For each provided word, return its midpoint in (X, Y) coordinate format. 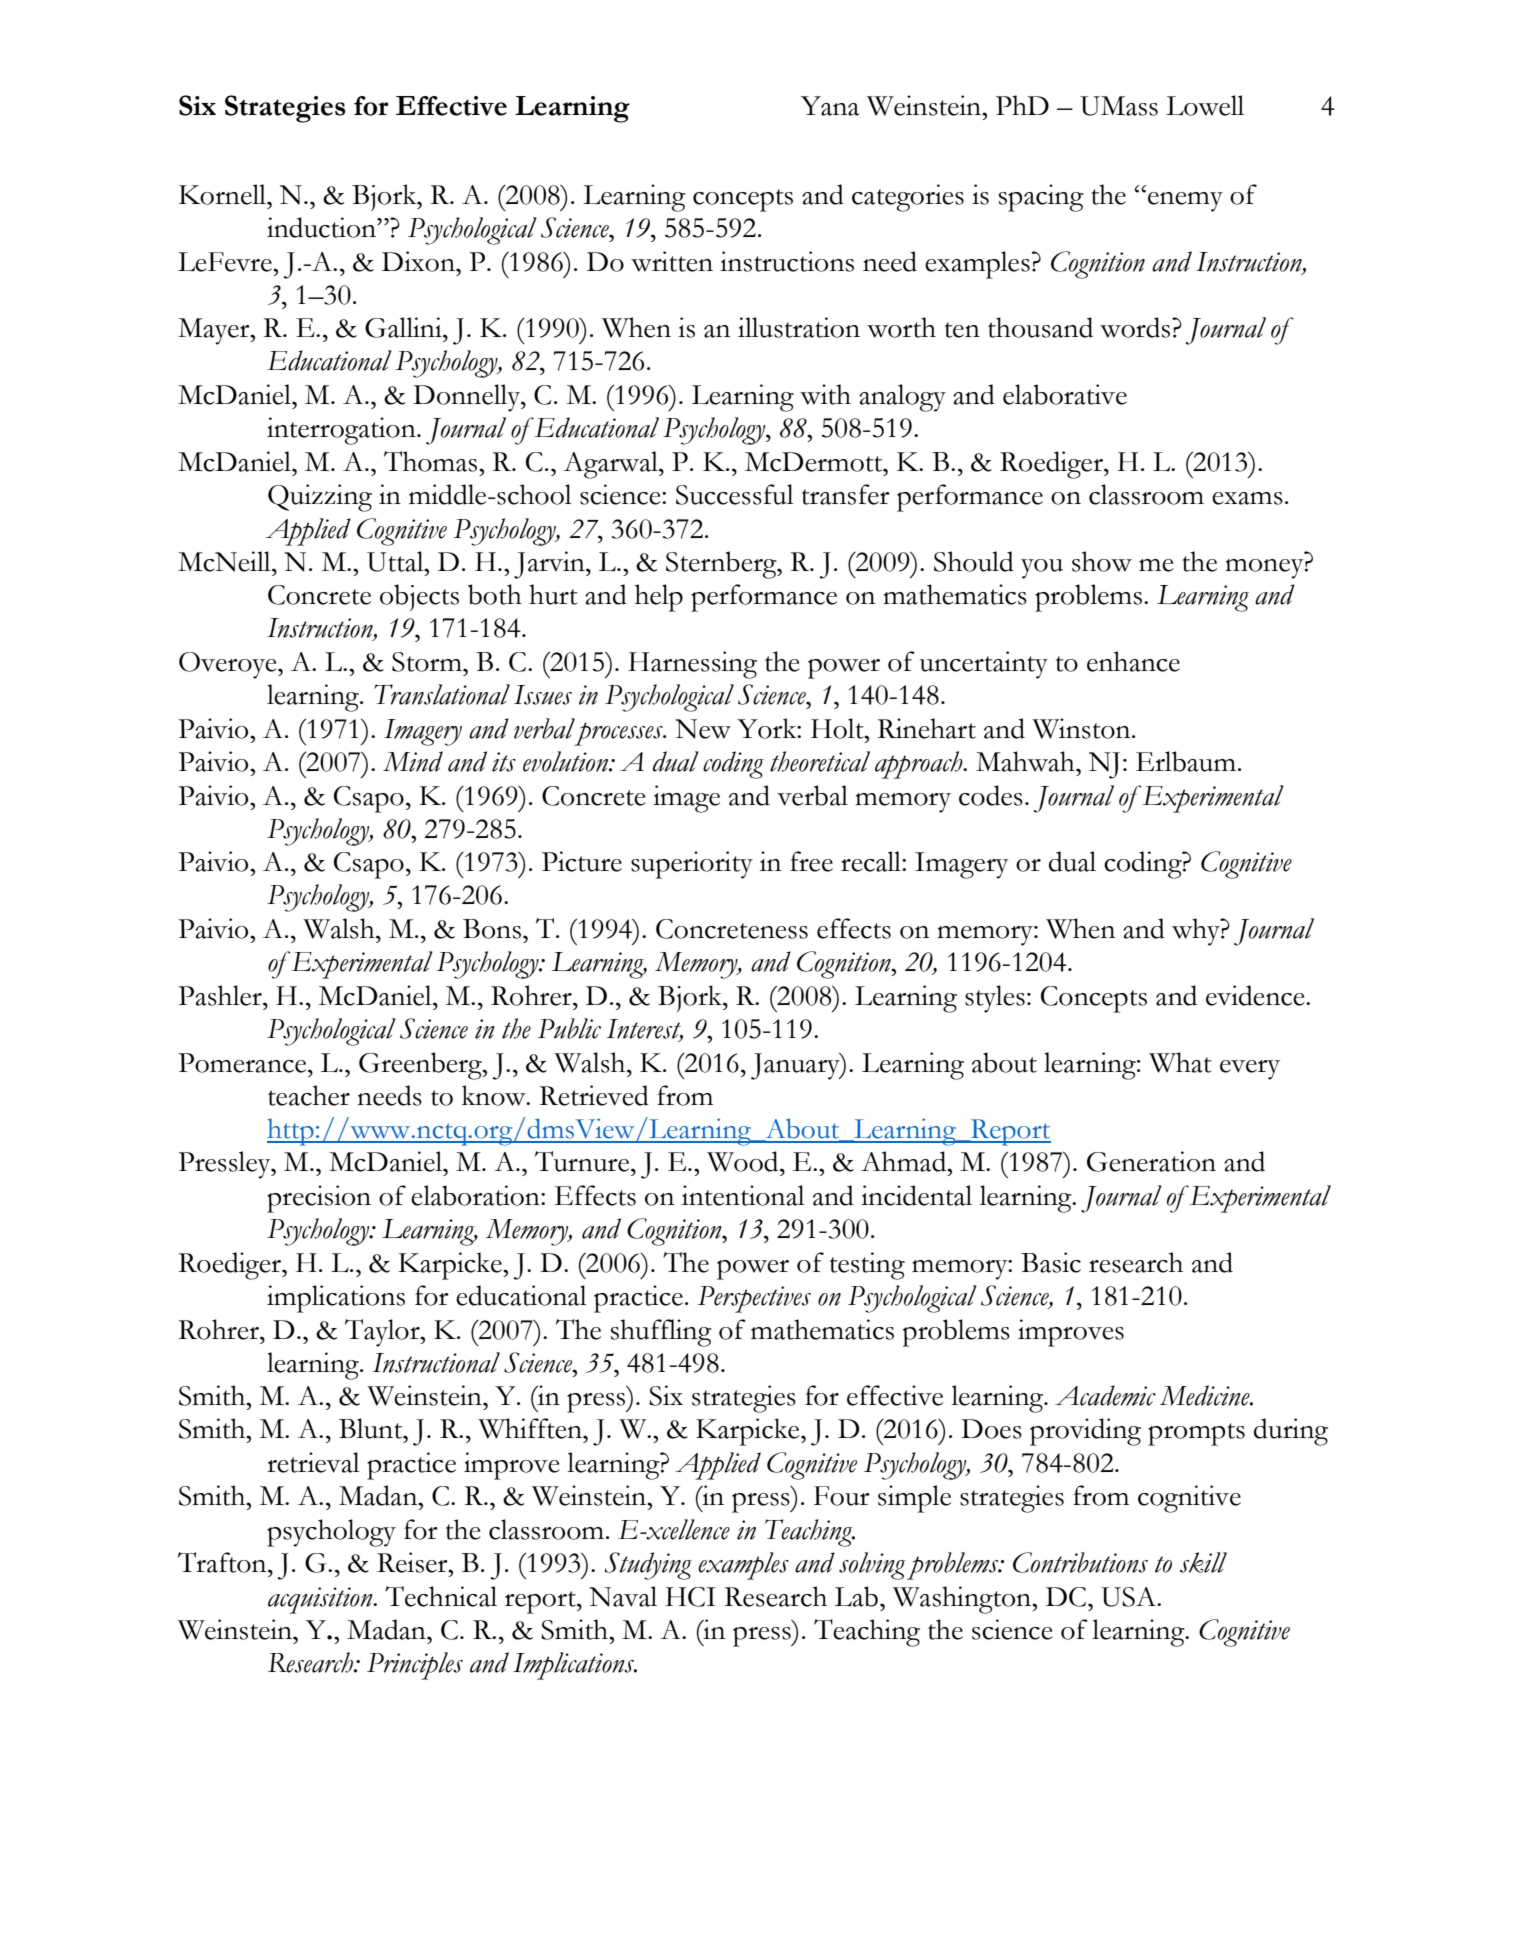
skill (1203, 1562)
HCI (690, 1597)
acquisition (321, 1600)
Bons (492, 929)
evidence (1256, 995)
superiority (692, 865)
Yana (830, 106)
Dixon (419, 261)
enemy (1185, 202)
